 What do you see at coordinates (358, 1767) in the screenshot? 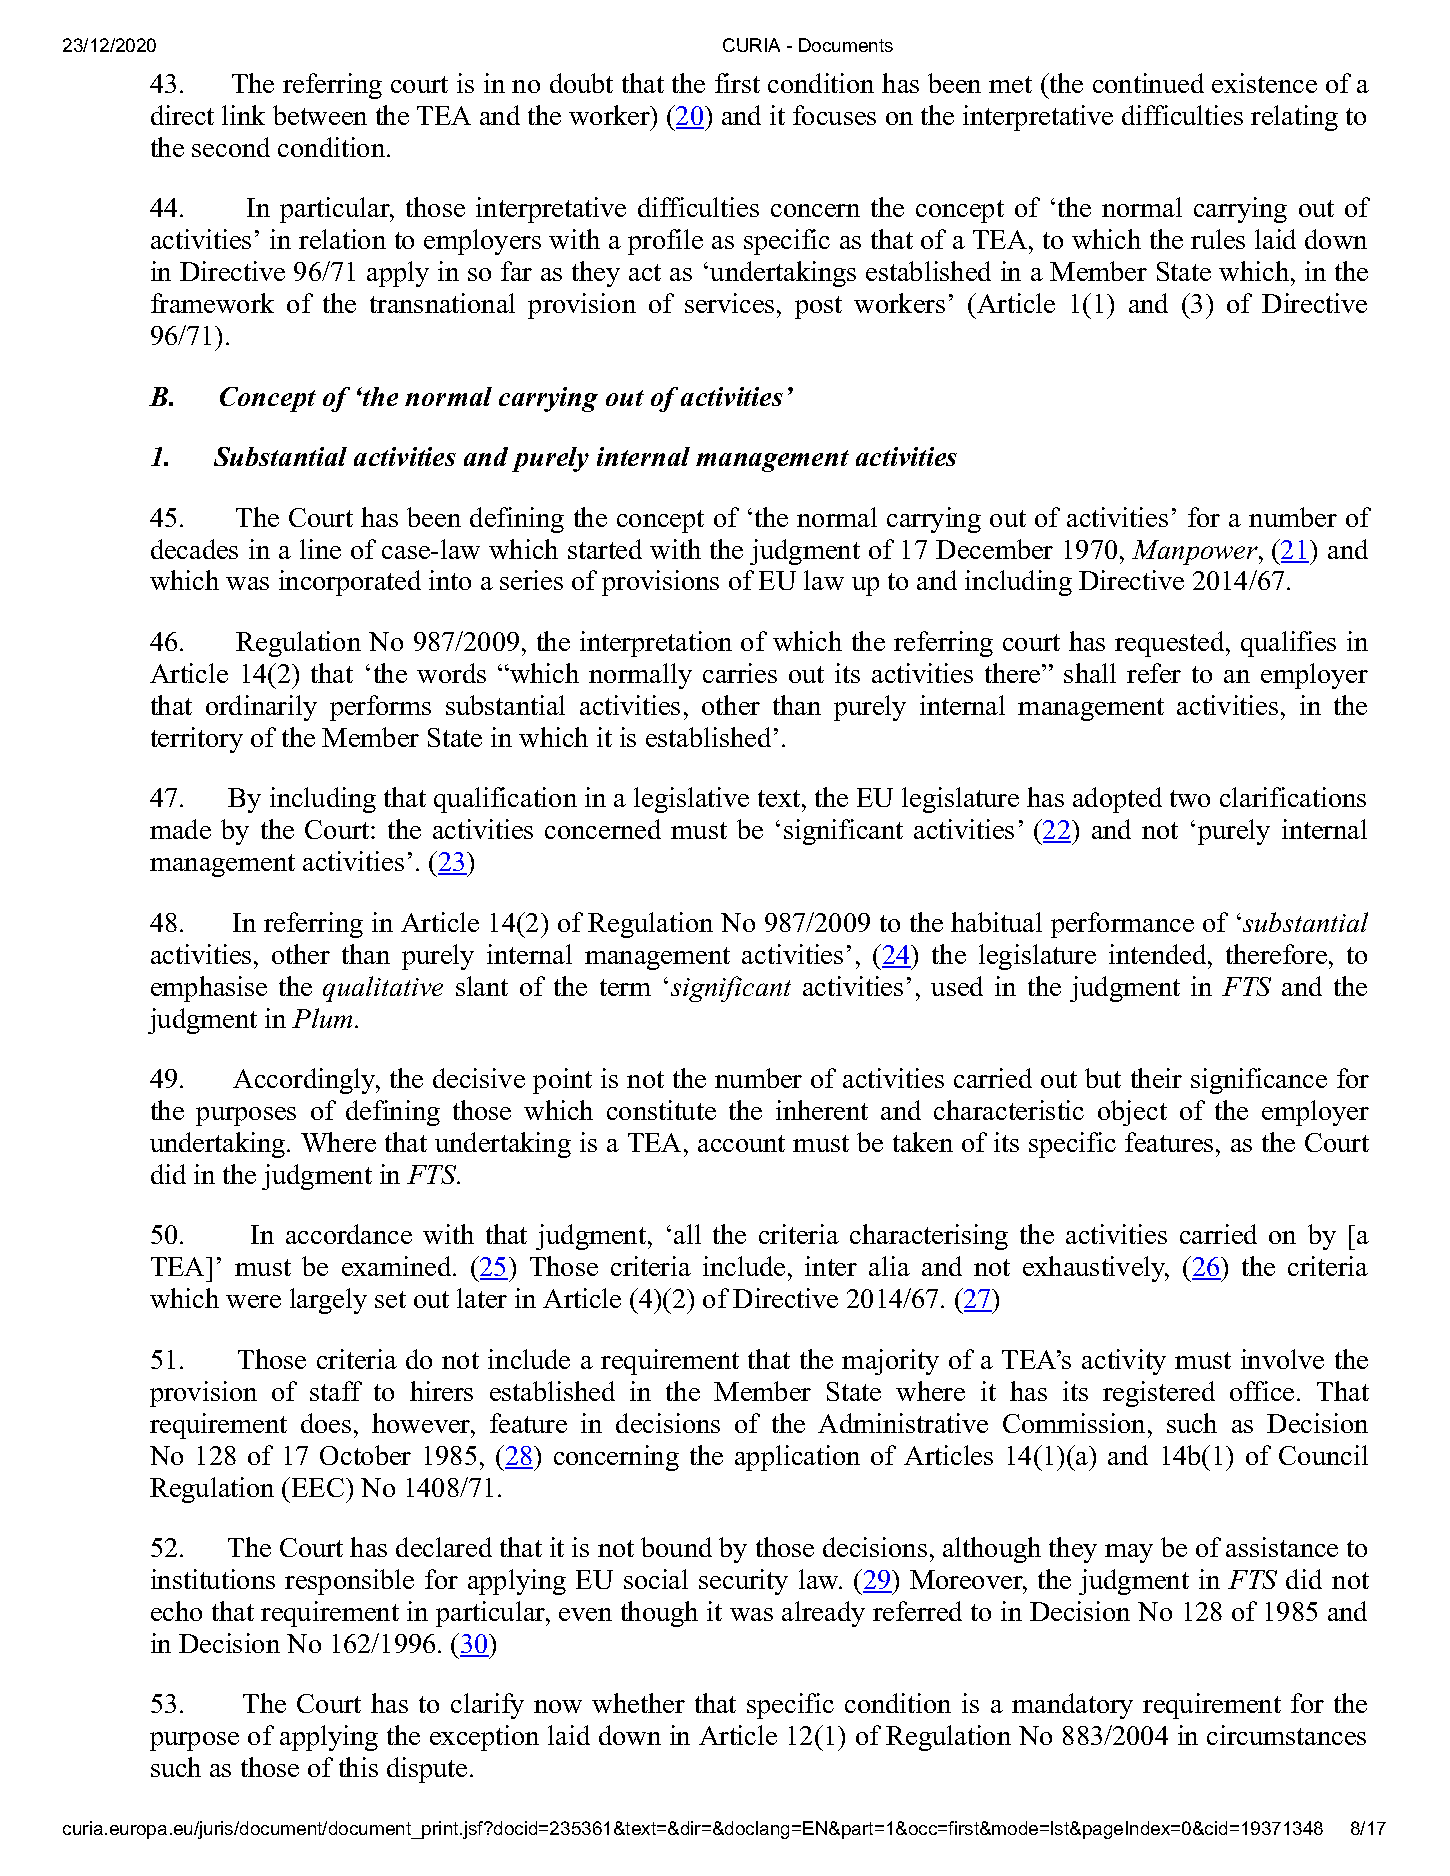
I see `this` at bounding box center [358, 1767].
